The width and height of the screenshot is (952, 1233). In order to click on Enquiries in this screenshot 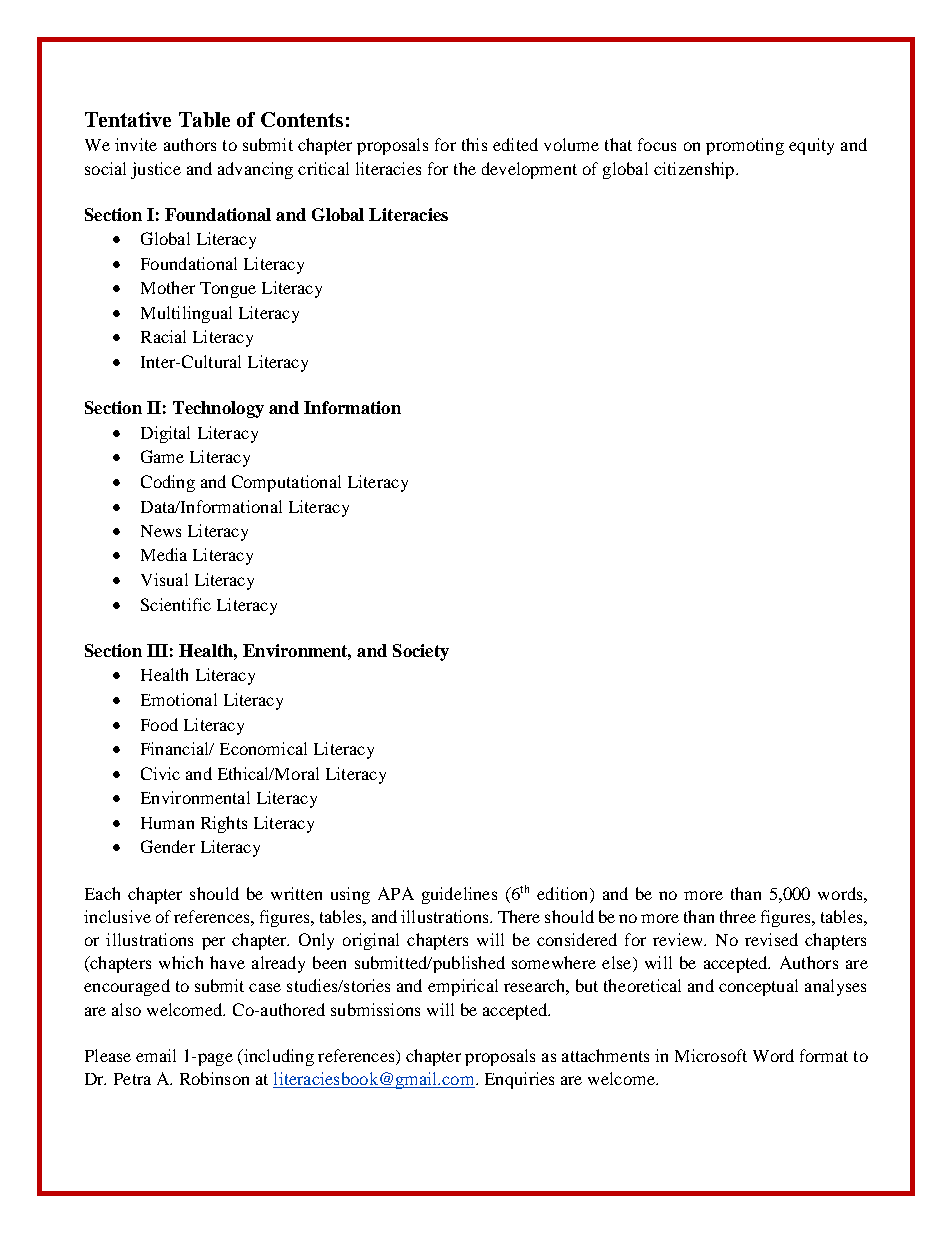, I will do `click(519, 1080)`.
